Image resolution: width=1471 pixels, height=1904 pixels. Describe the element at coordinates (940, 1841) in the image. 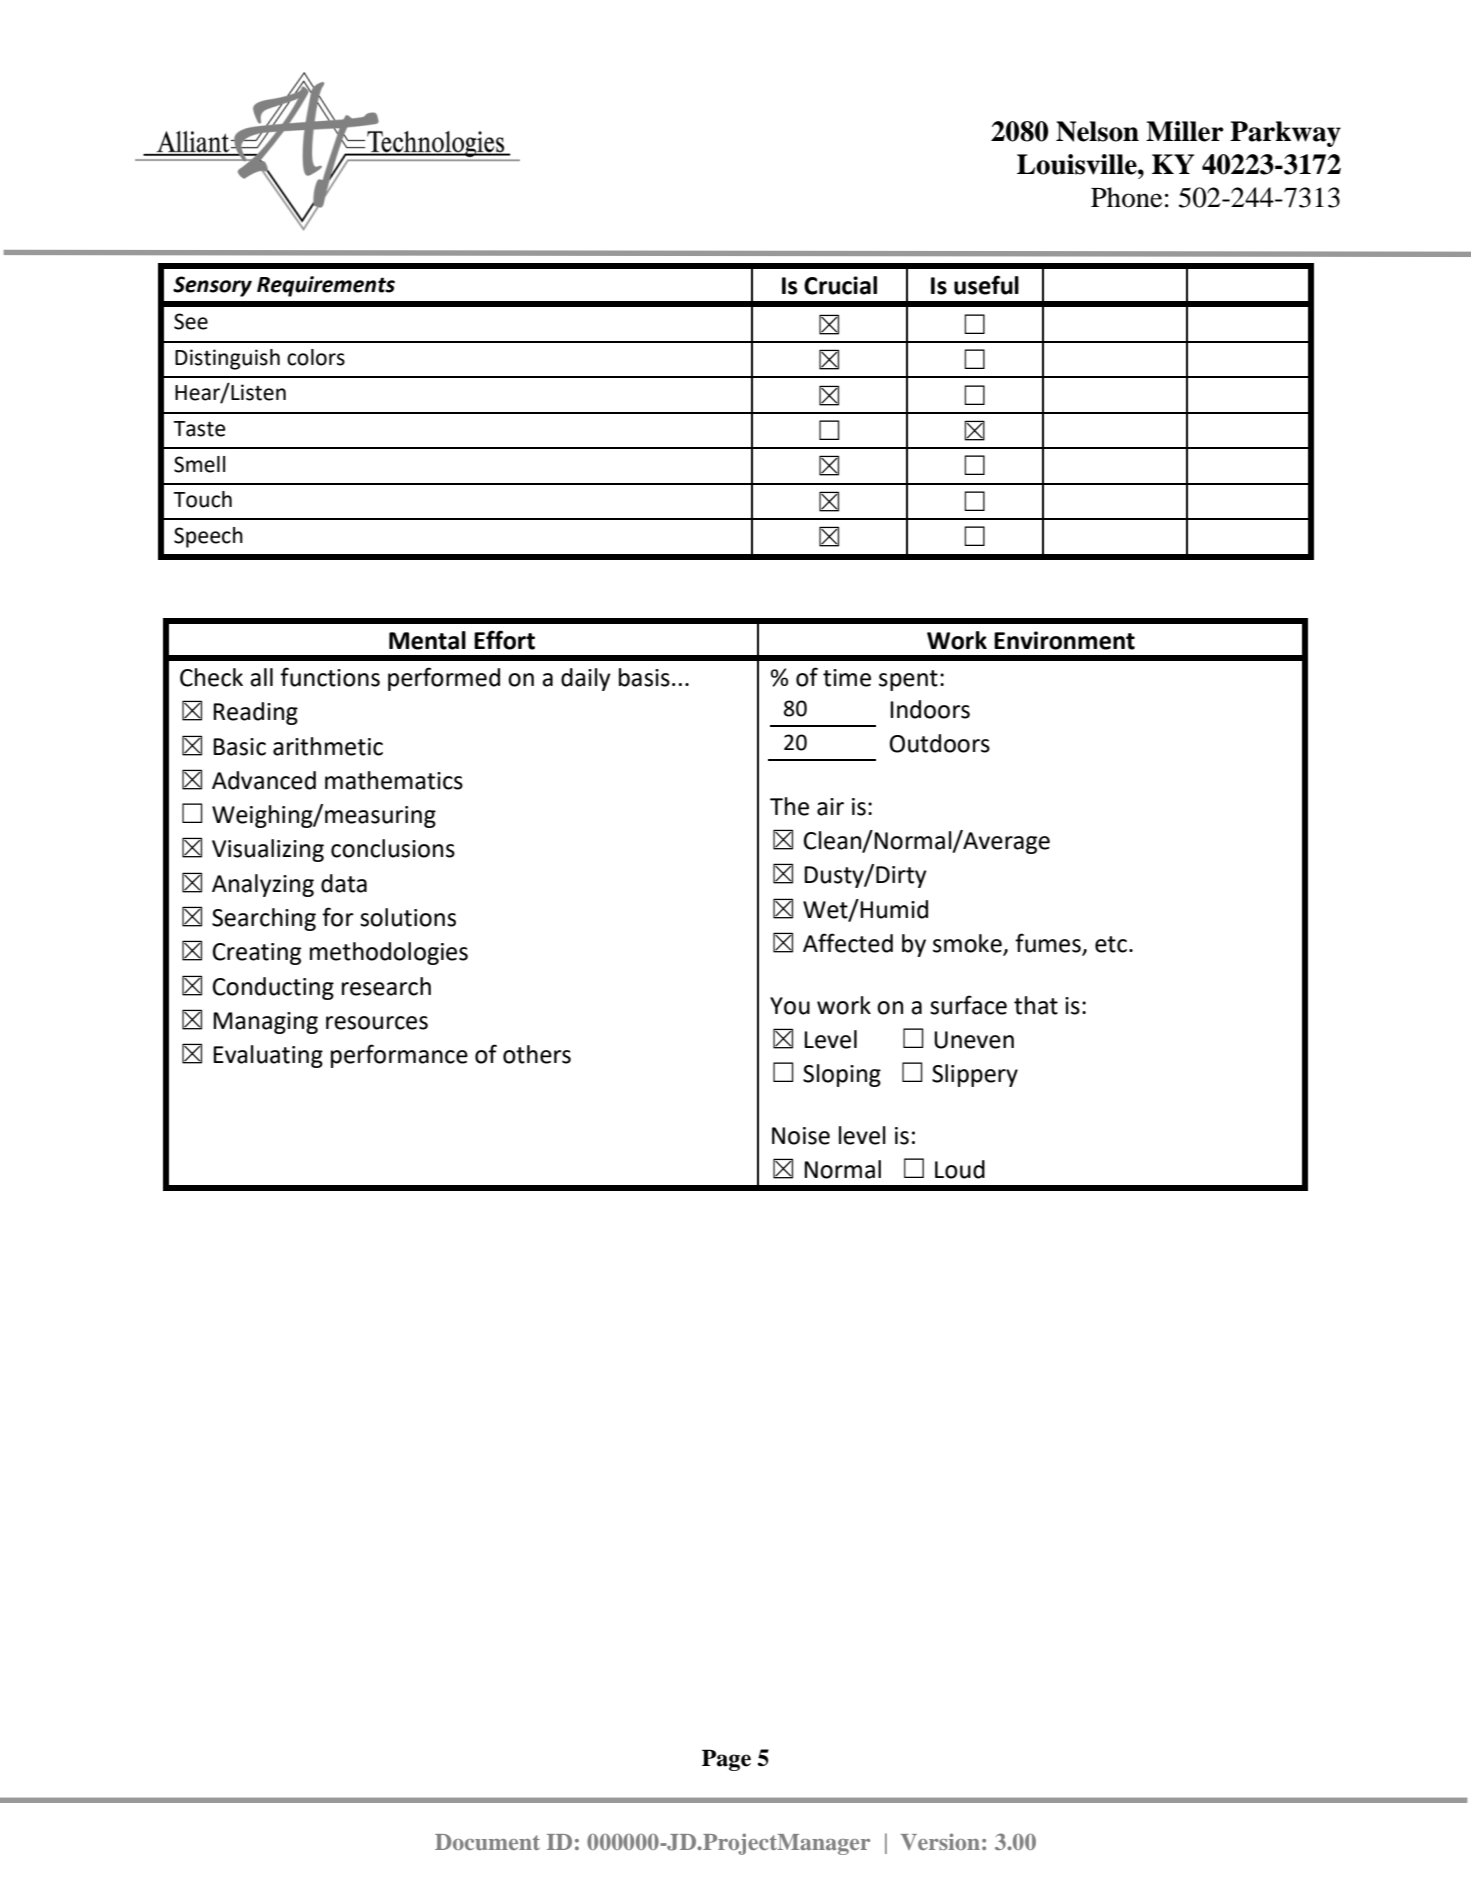

I see `Version` at that location.
